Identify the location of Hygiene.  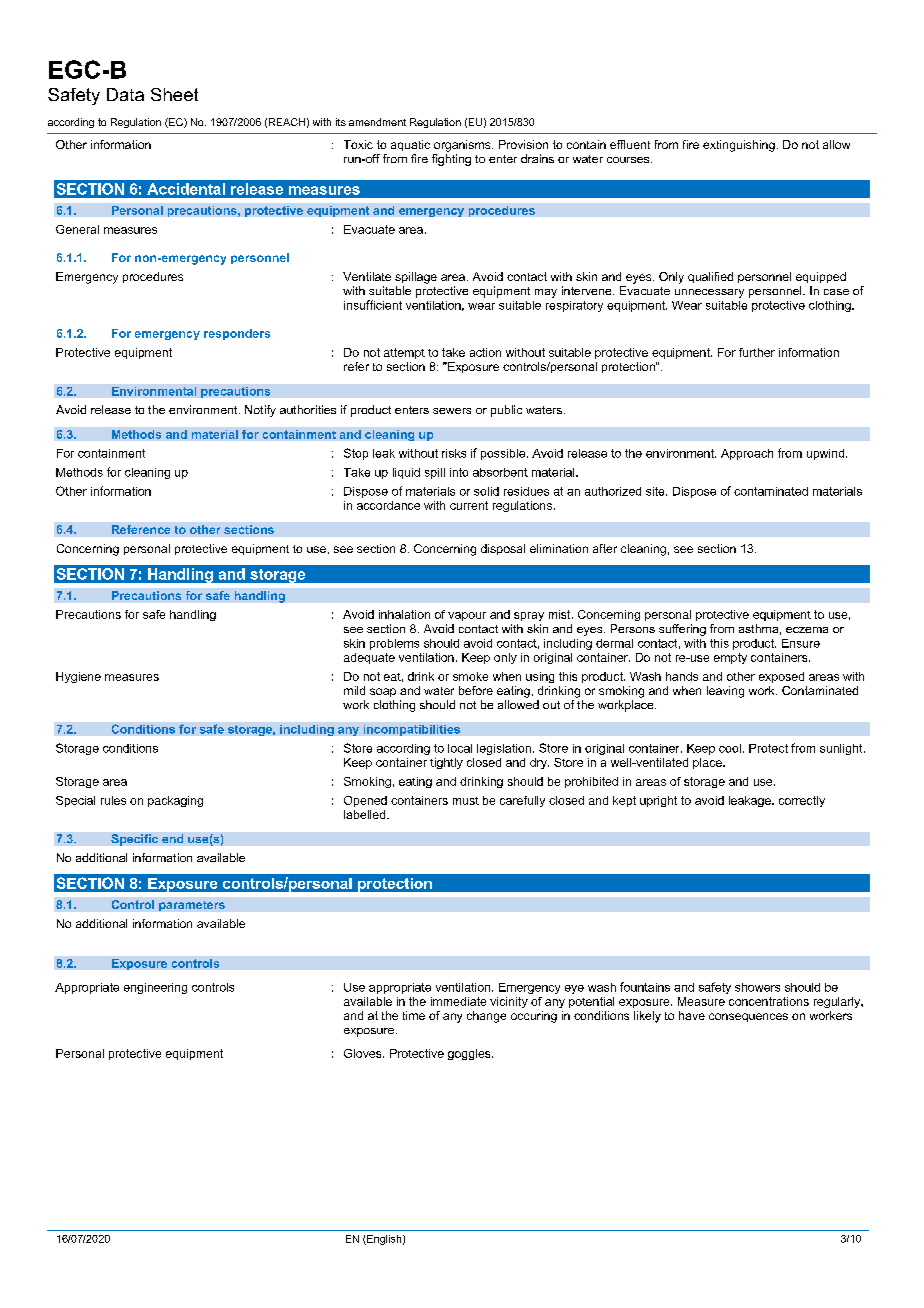
(78, 677).
